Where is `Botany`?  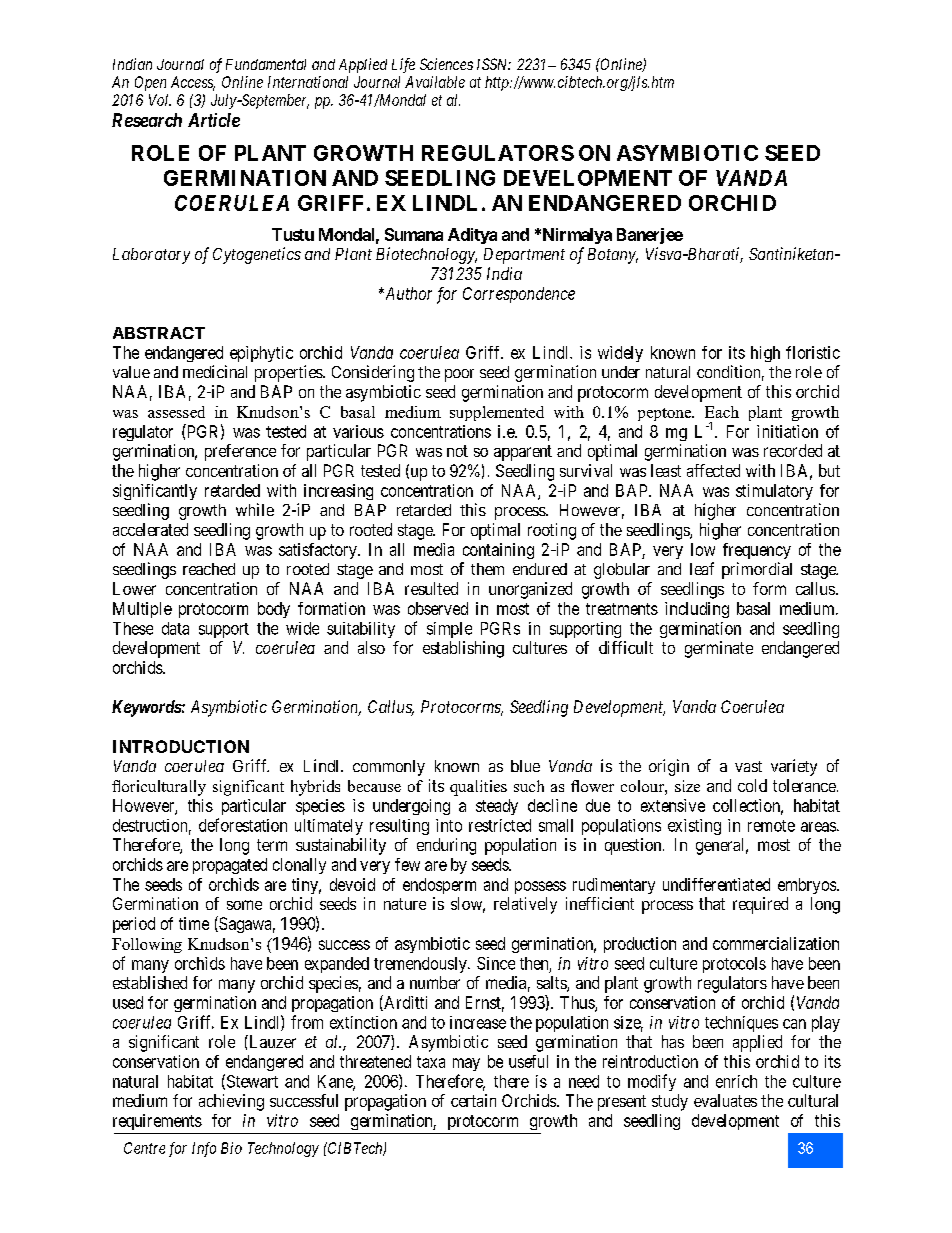
Botany is located at coordinates (613, 256).
